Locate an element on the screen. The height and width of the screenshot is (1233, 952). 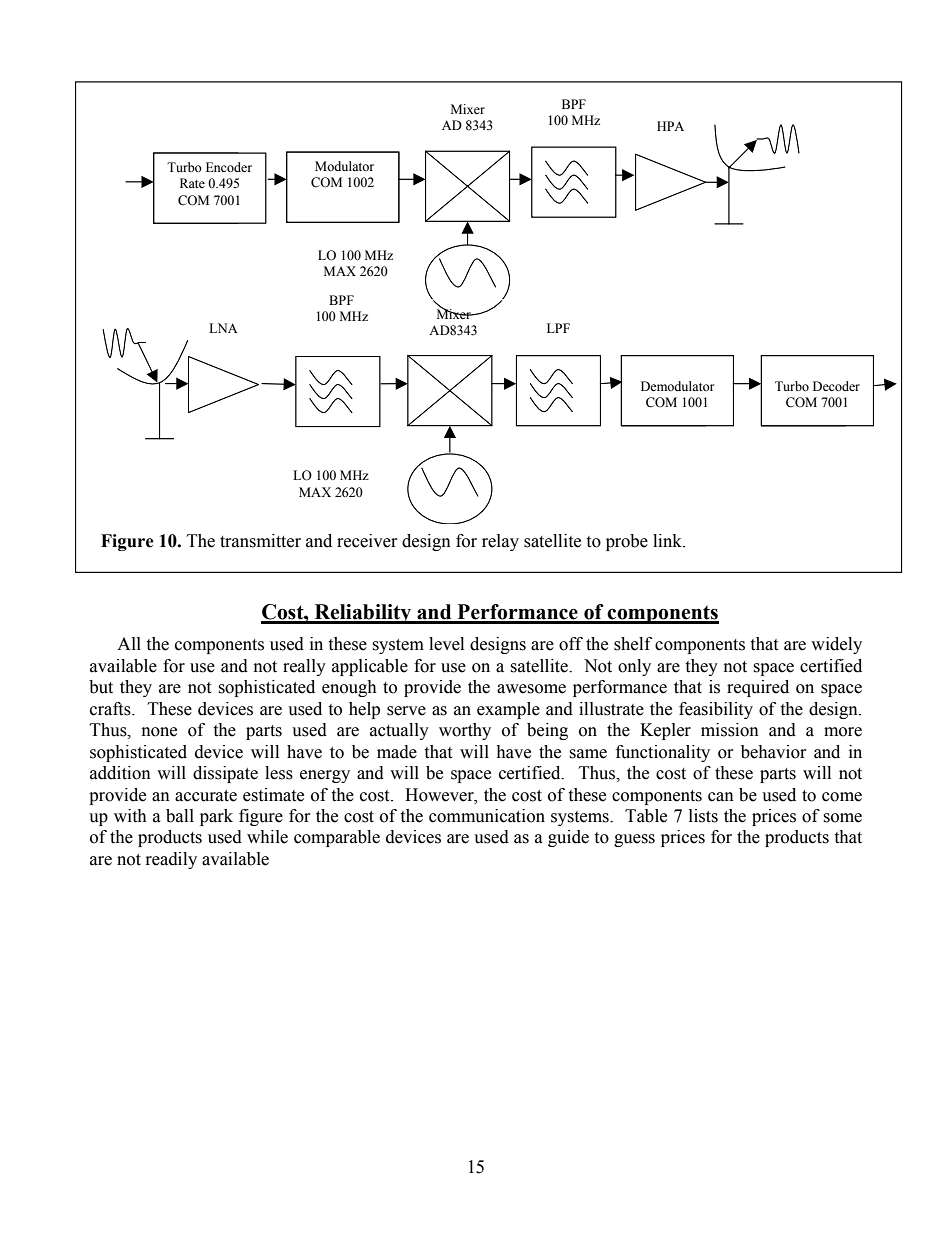
transmitter is located at coordinates (260, 541).
